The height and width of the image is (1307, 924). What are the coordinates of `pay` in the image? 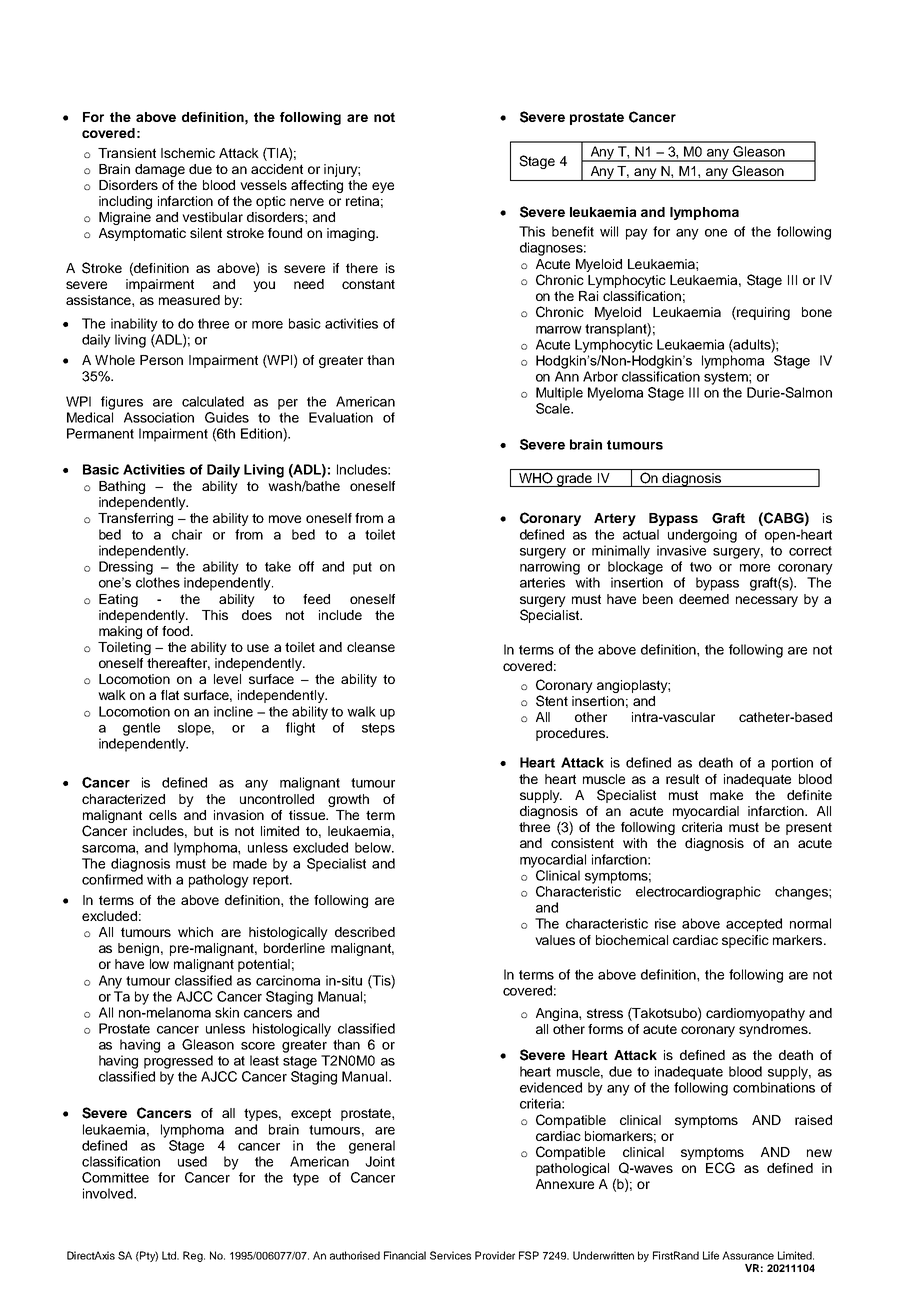 It's located at (637, 234).
